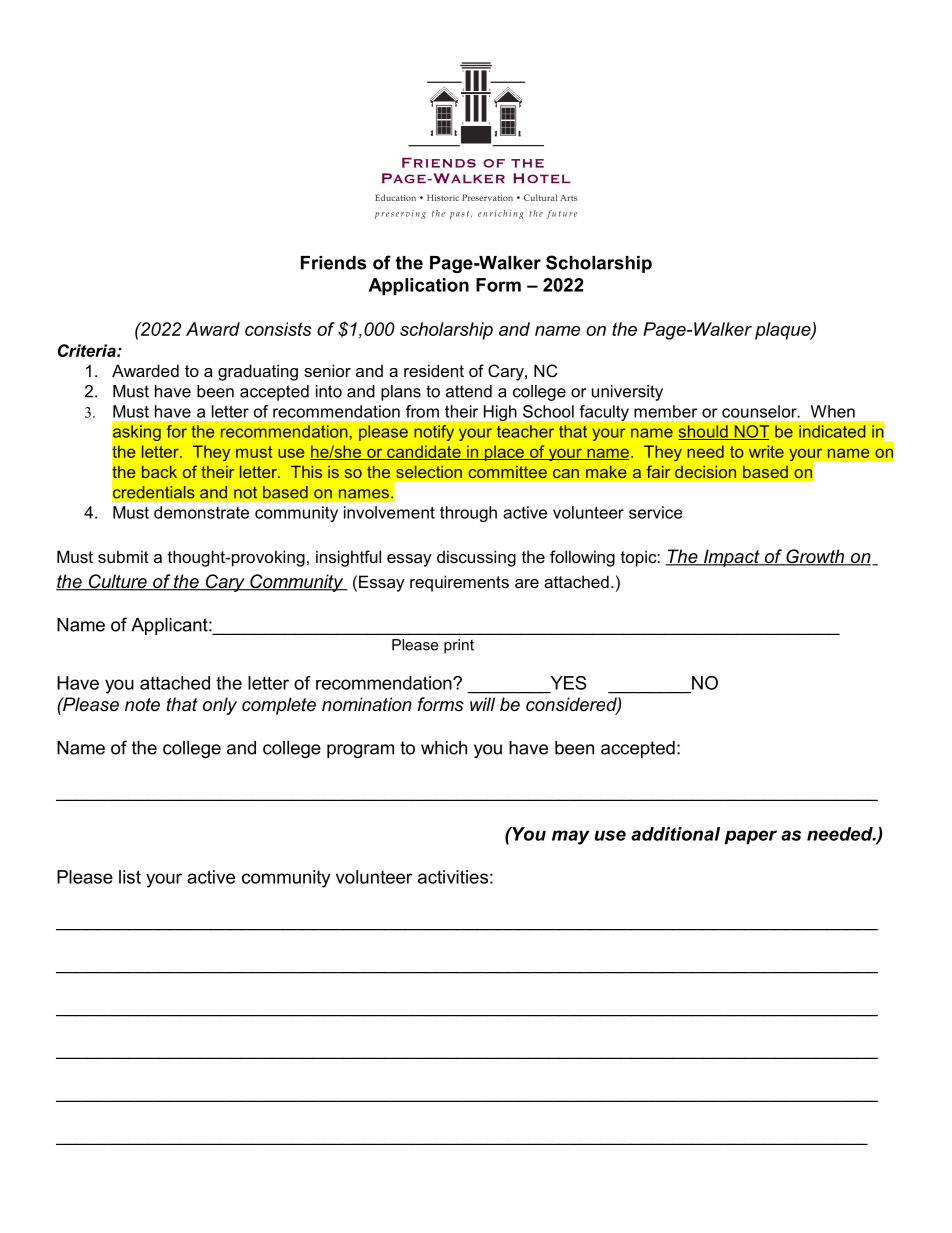 This screenshot has height=1233, width=952. Describe the element at coordinates (130, 877) in the screenshot. I see `list` at that location.
